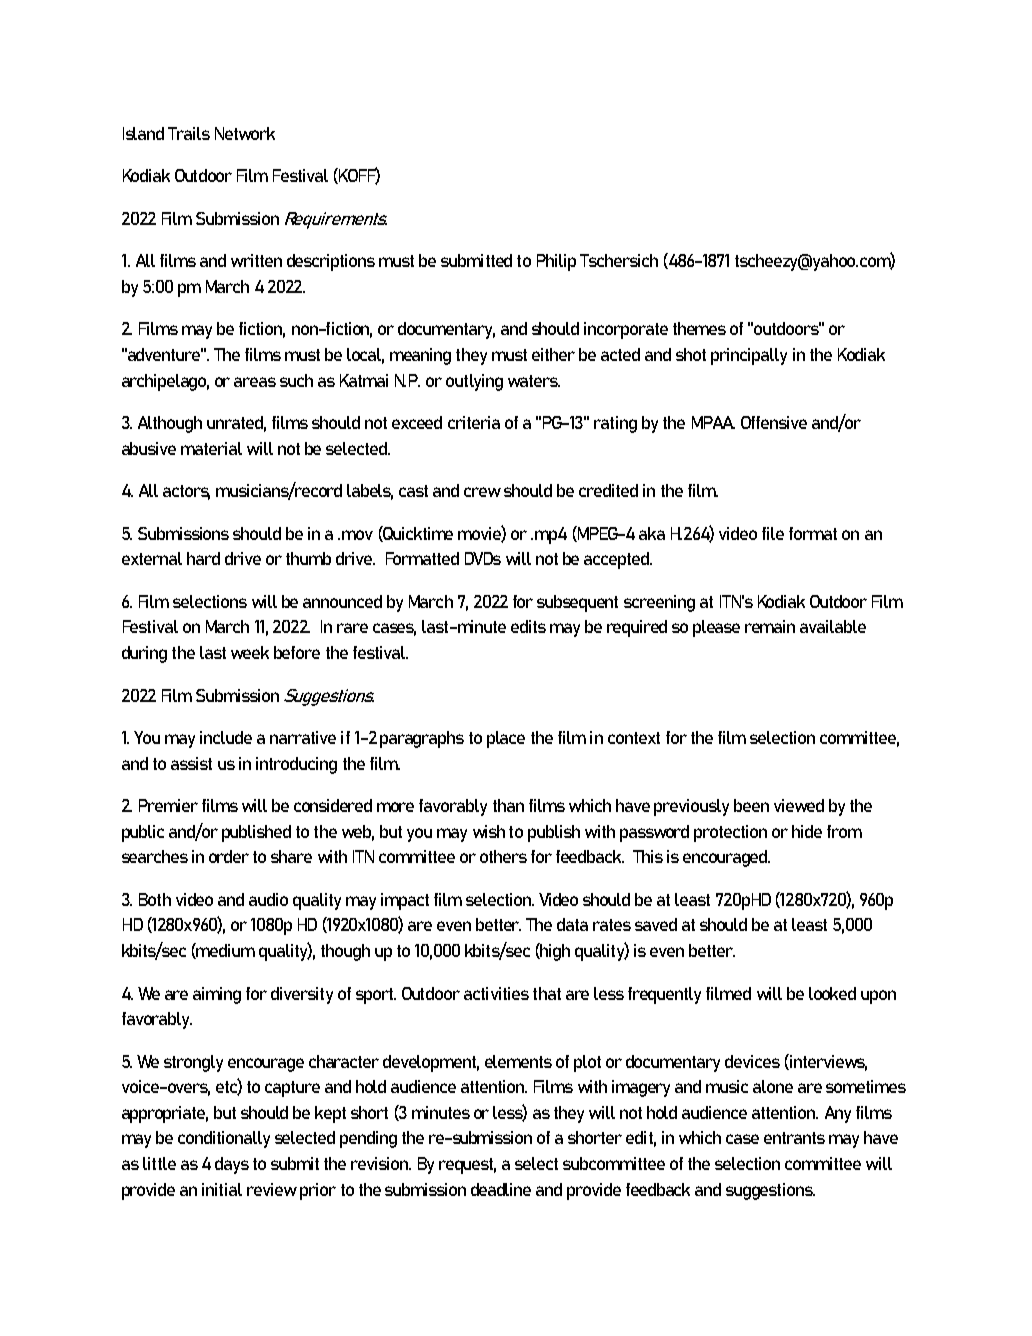 Image resolution: width=1032 pixels, height=1336 pixels. What do you see at coordinates (245, 133) in the image?
I see `Network` at bounding box center [245, 133].
